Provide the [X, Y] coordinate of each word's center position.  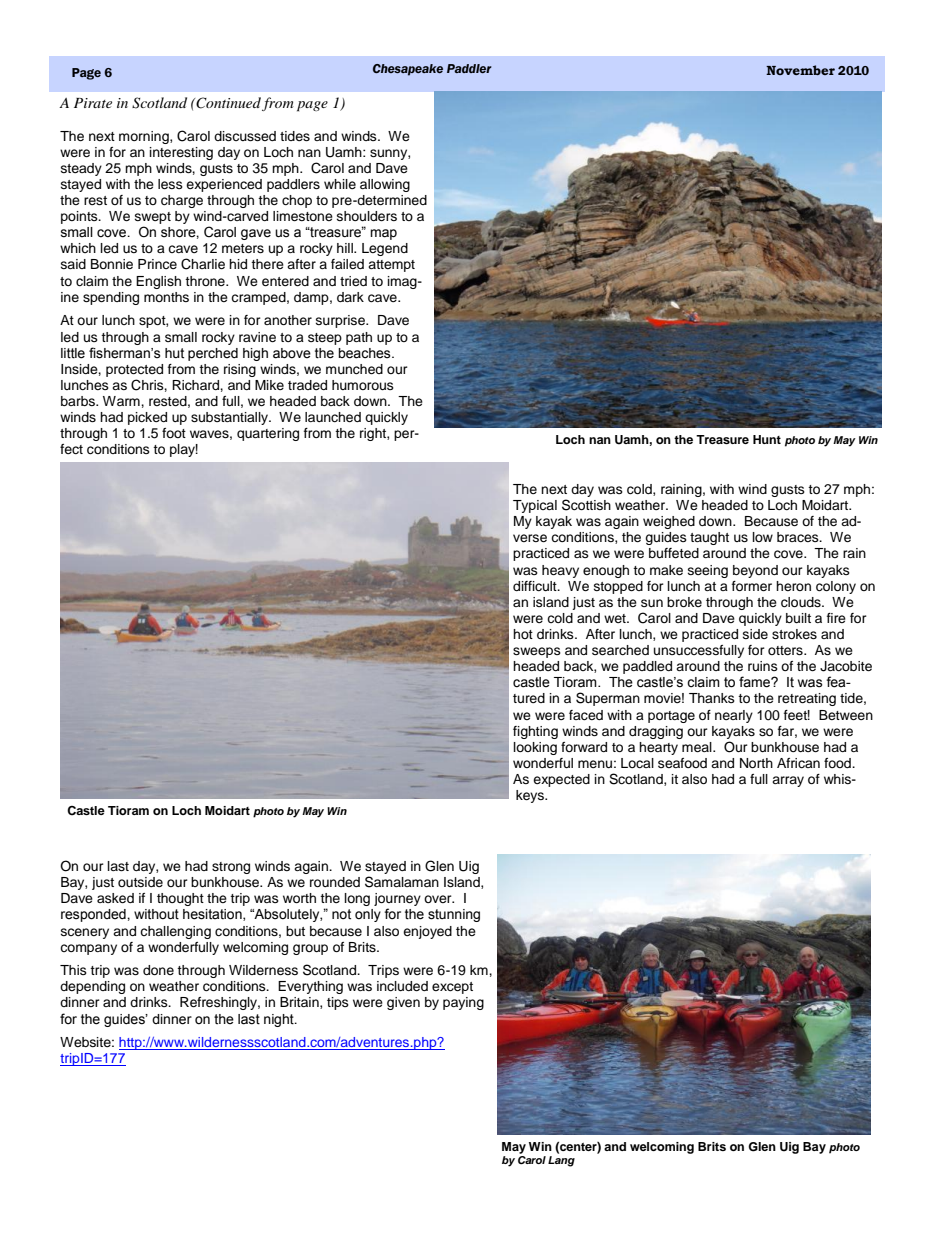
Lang [561, 1161]
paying [463, 1003]
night [280, 1020]
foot [174, 433]
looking [535, 748]
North [756, 763]
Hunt [767, 439]
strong [231, 868]
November [800, 70]
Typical [535, 506]
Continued [228, 103]
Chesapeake [408, 70]
